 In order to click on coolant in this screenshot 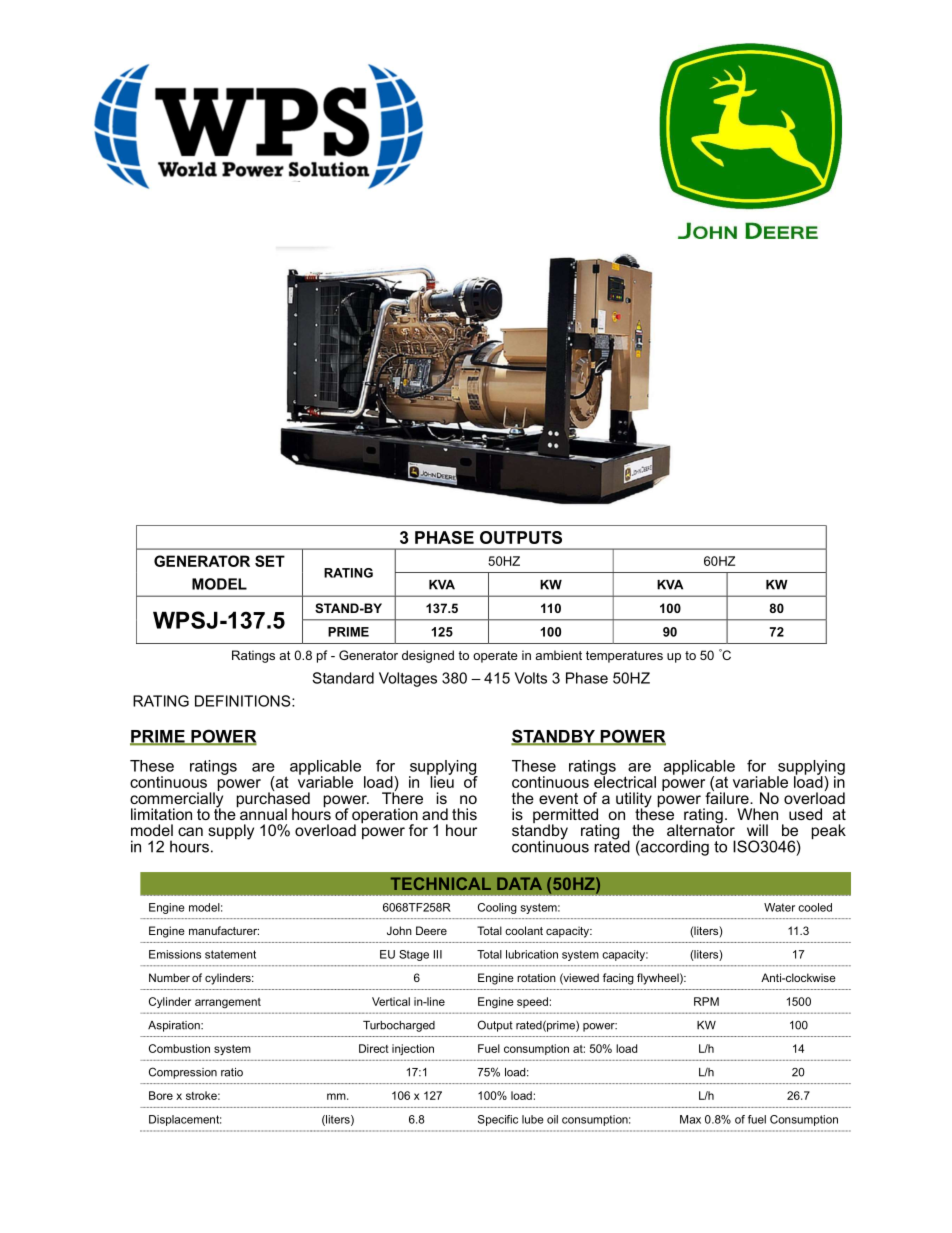, I will do `click(524, 930)`.
